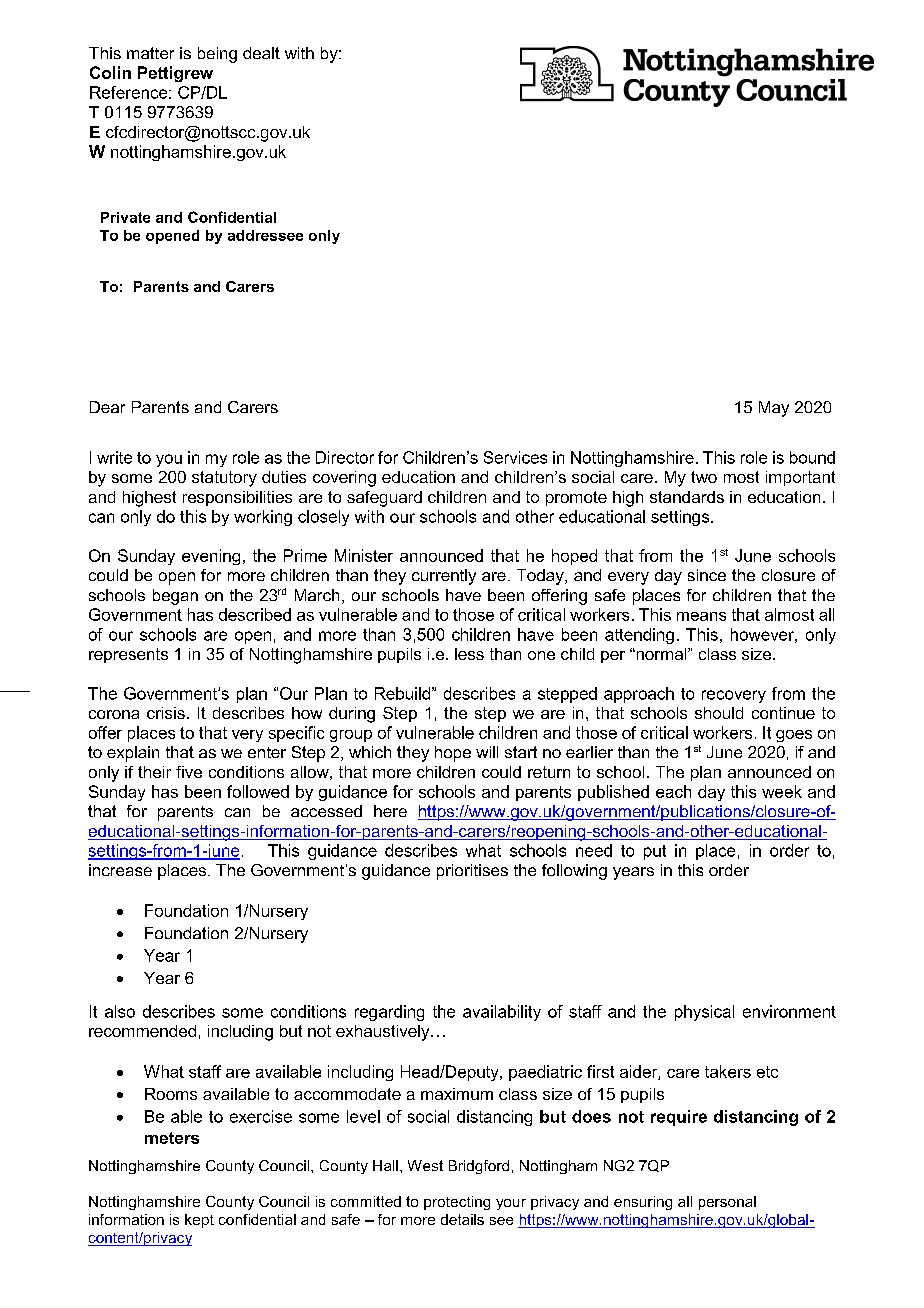  I want to click on kept, so click(199, 1221).
